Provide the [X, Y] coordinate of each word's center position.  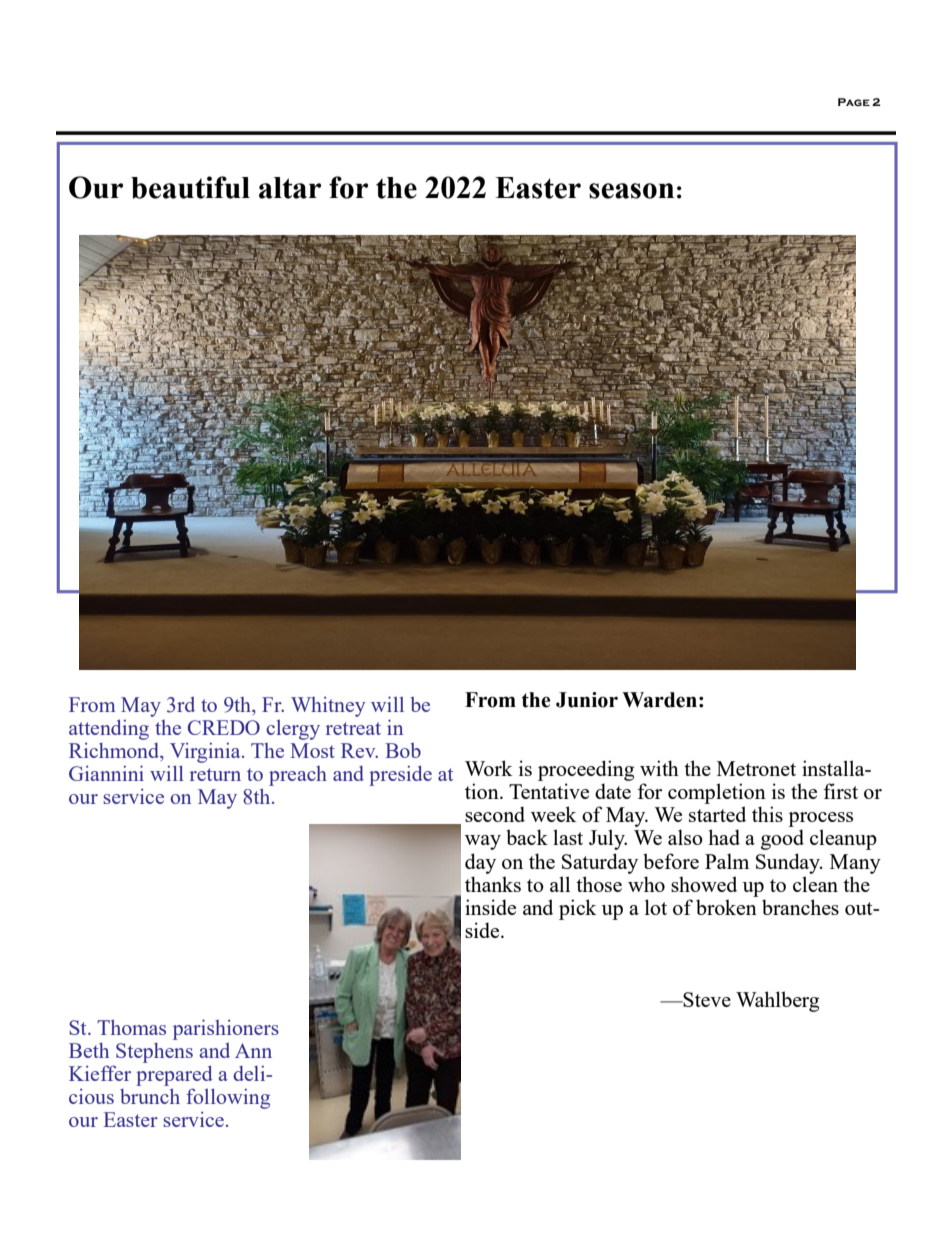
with [659, 768]
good [782, 839]
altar [290, 188]
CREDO [223, 727]
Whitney [328, 707]
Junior [587, 700]
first [840, 791]
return [215, 774]
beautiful [190, 187]
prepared [174, 1075]
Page [854, 102]
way [483, 842]
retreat [353, 728]
